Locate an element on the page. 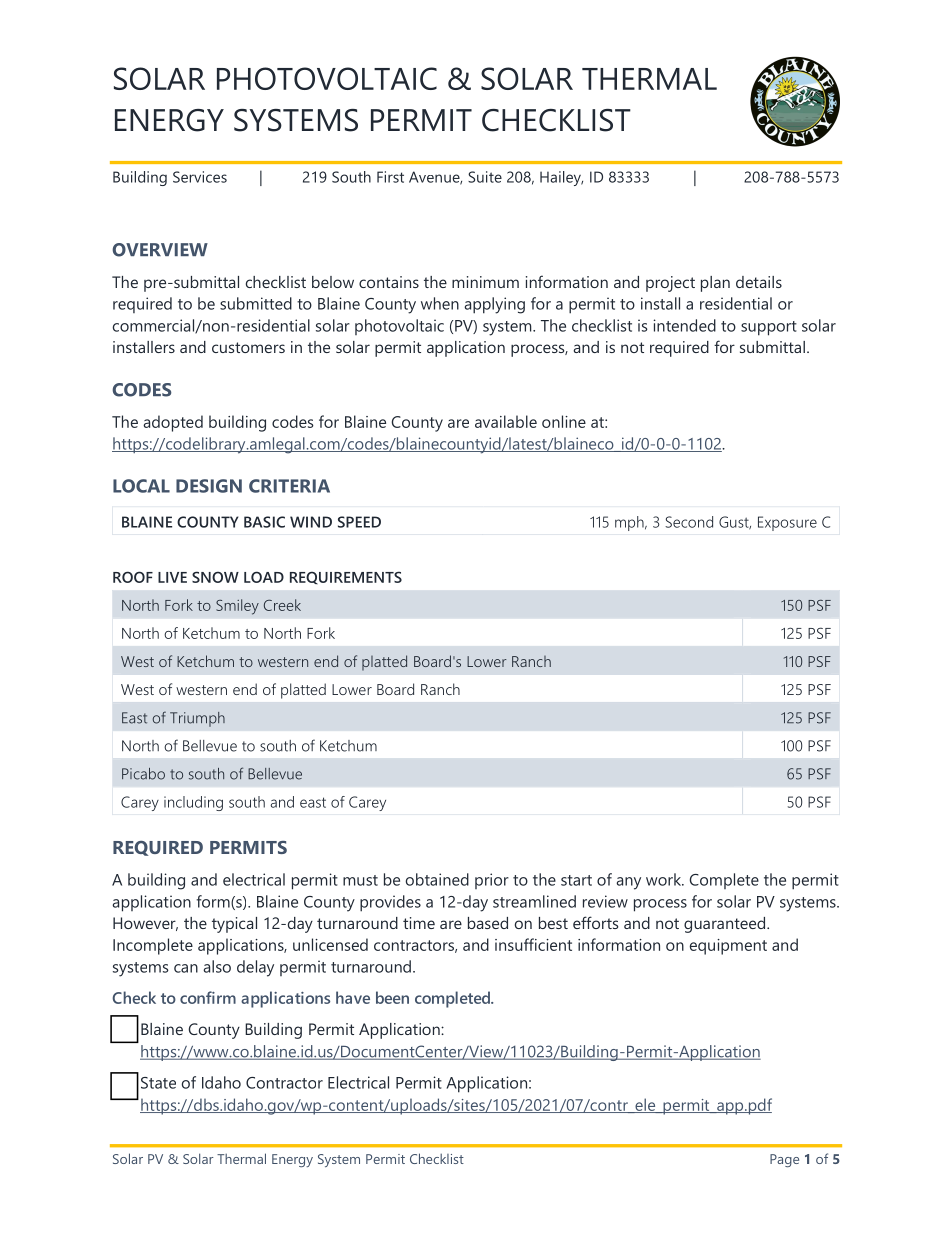  Exposure is located at coordinates (787, 523).
